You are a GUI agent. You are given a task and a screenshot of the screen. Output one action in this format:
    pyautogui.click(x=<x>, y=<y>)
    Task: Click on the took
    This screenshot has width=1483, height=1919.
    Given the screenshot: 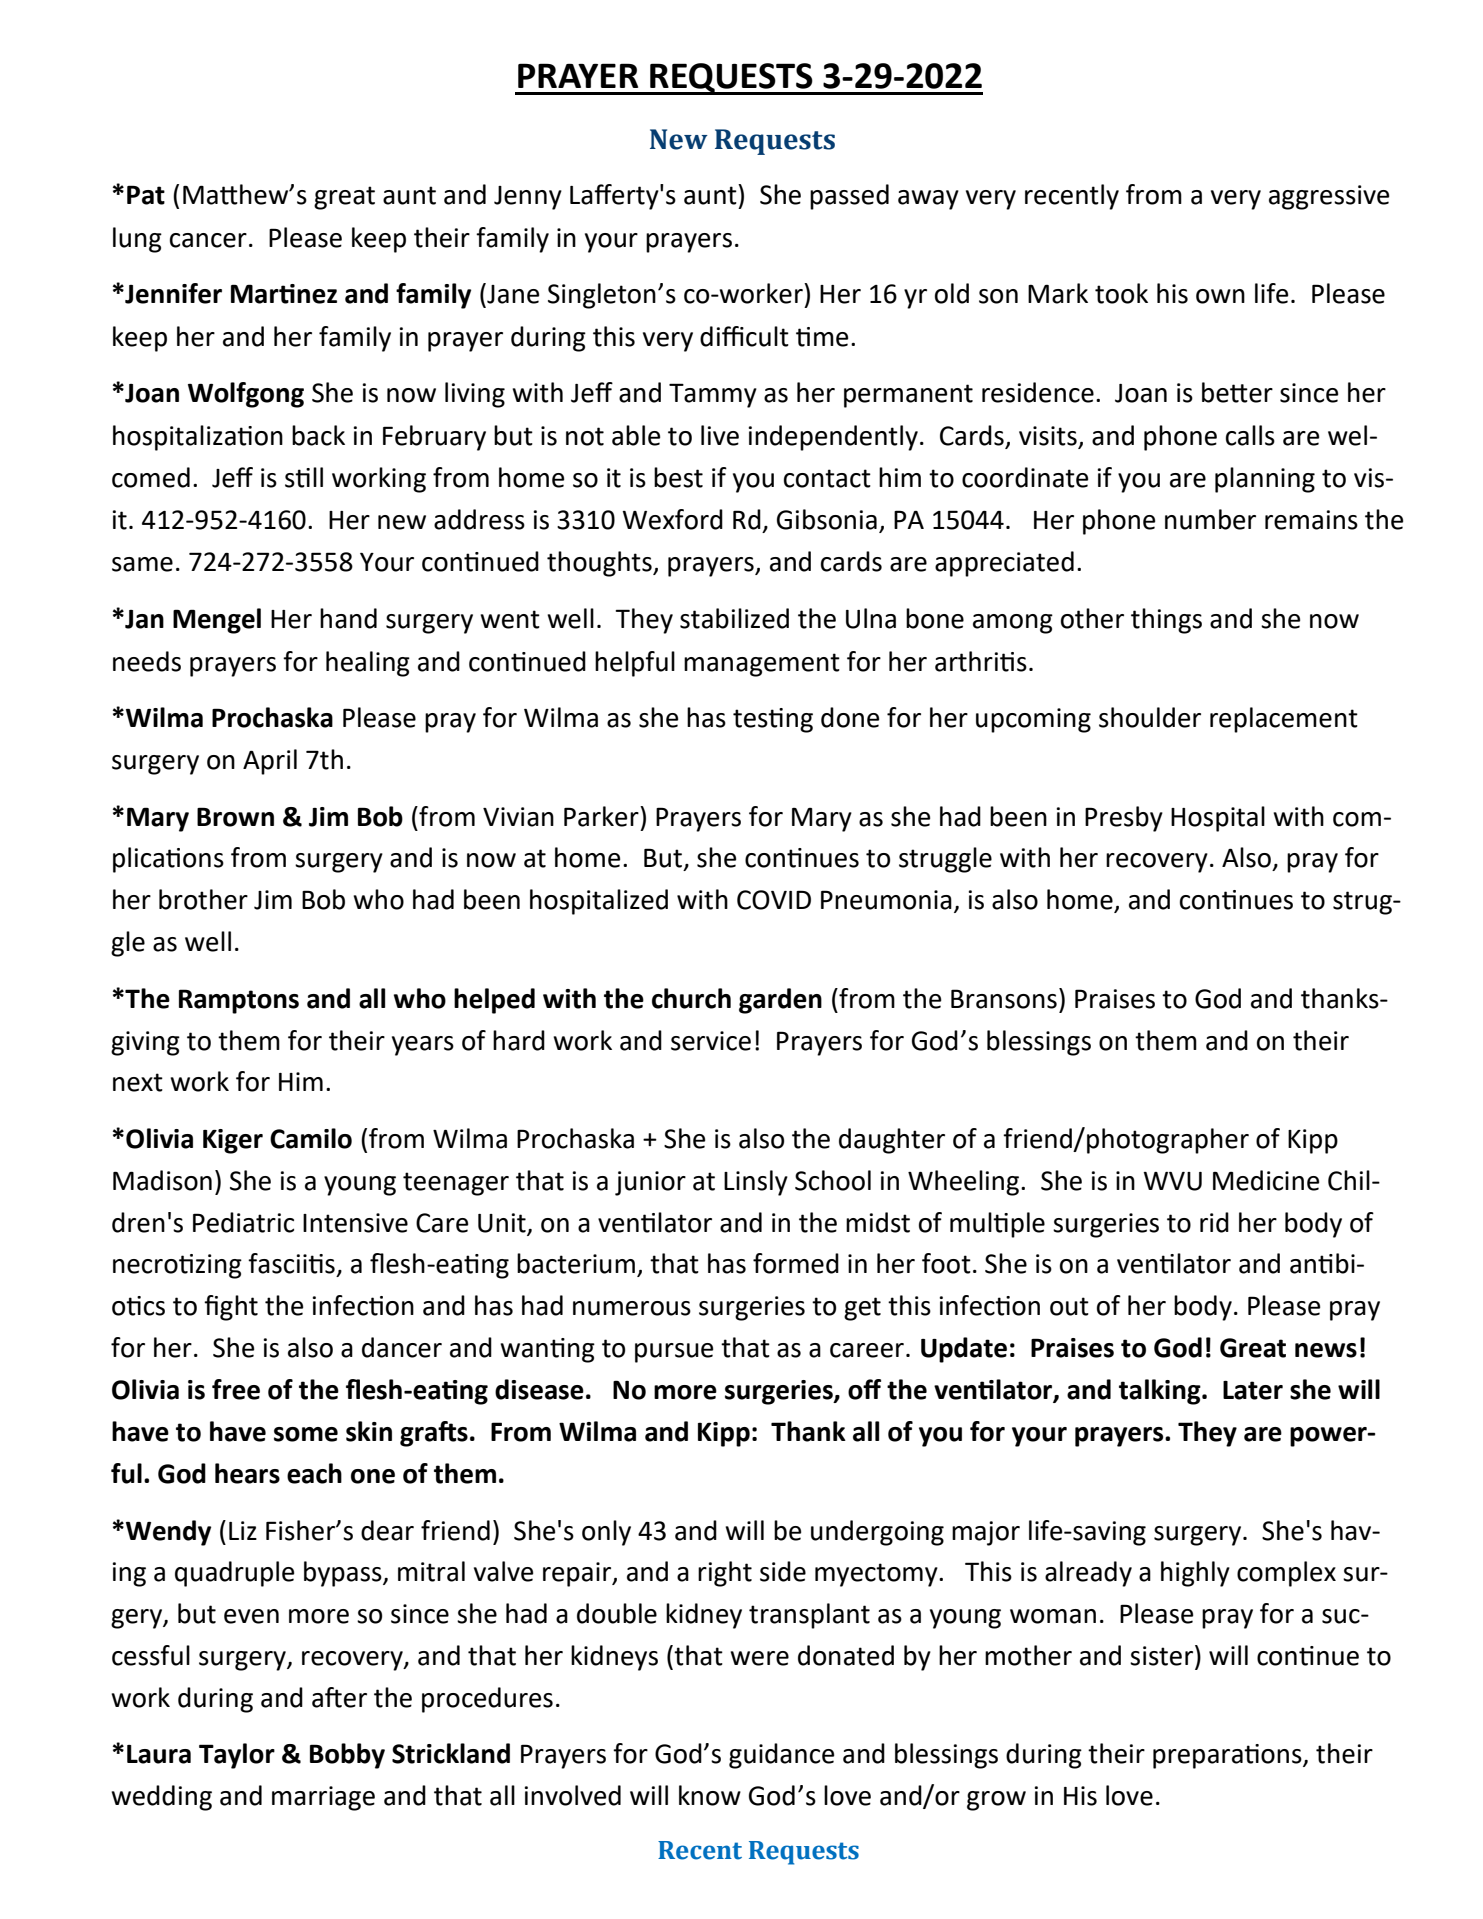 What is the action you would take?
    pyautogui.click(x=1121, y=293)
